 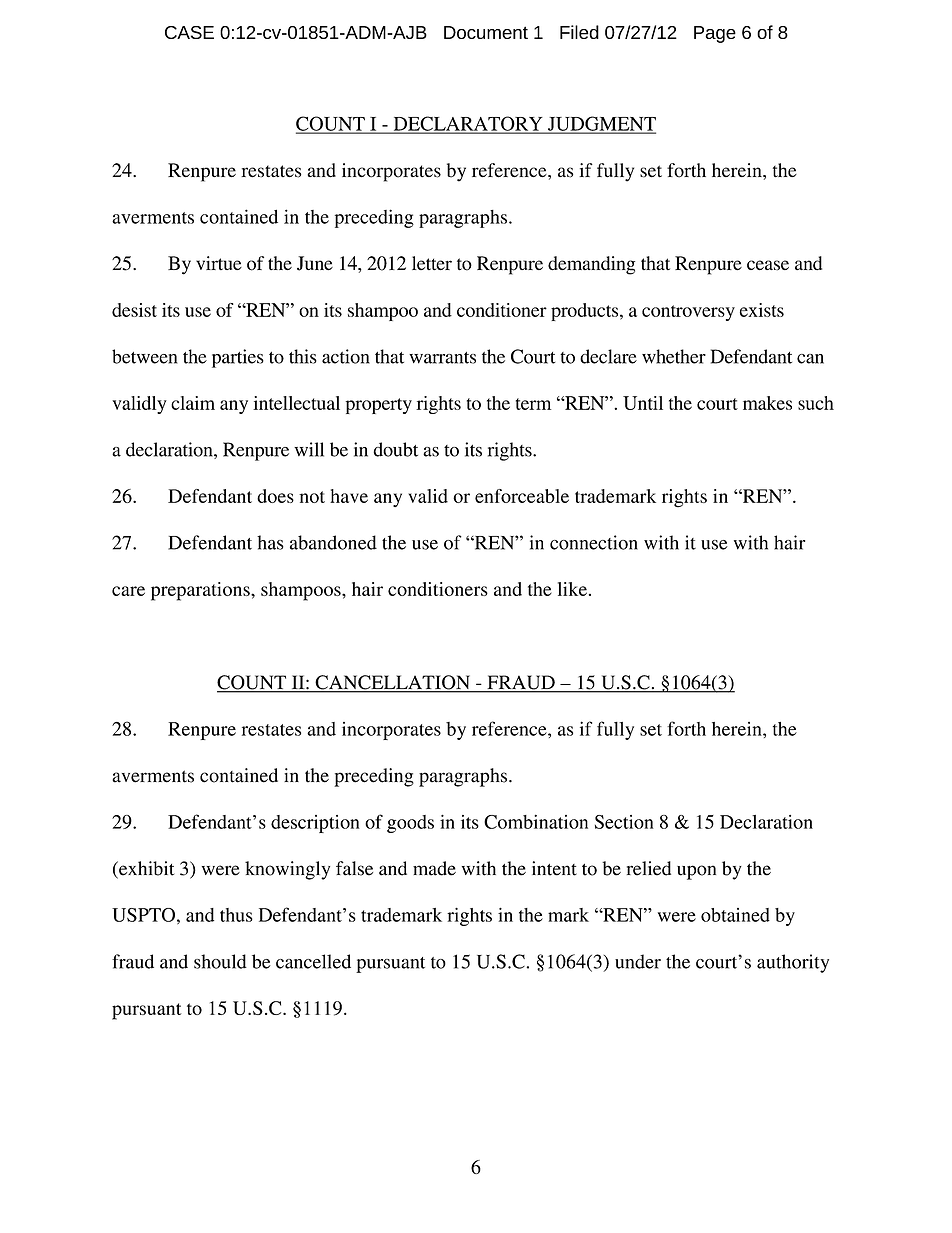 I want to click on like, so click(x=572, y=589).
